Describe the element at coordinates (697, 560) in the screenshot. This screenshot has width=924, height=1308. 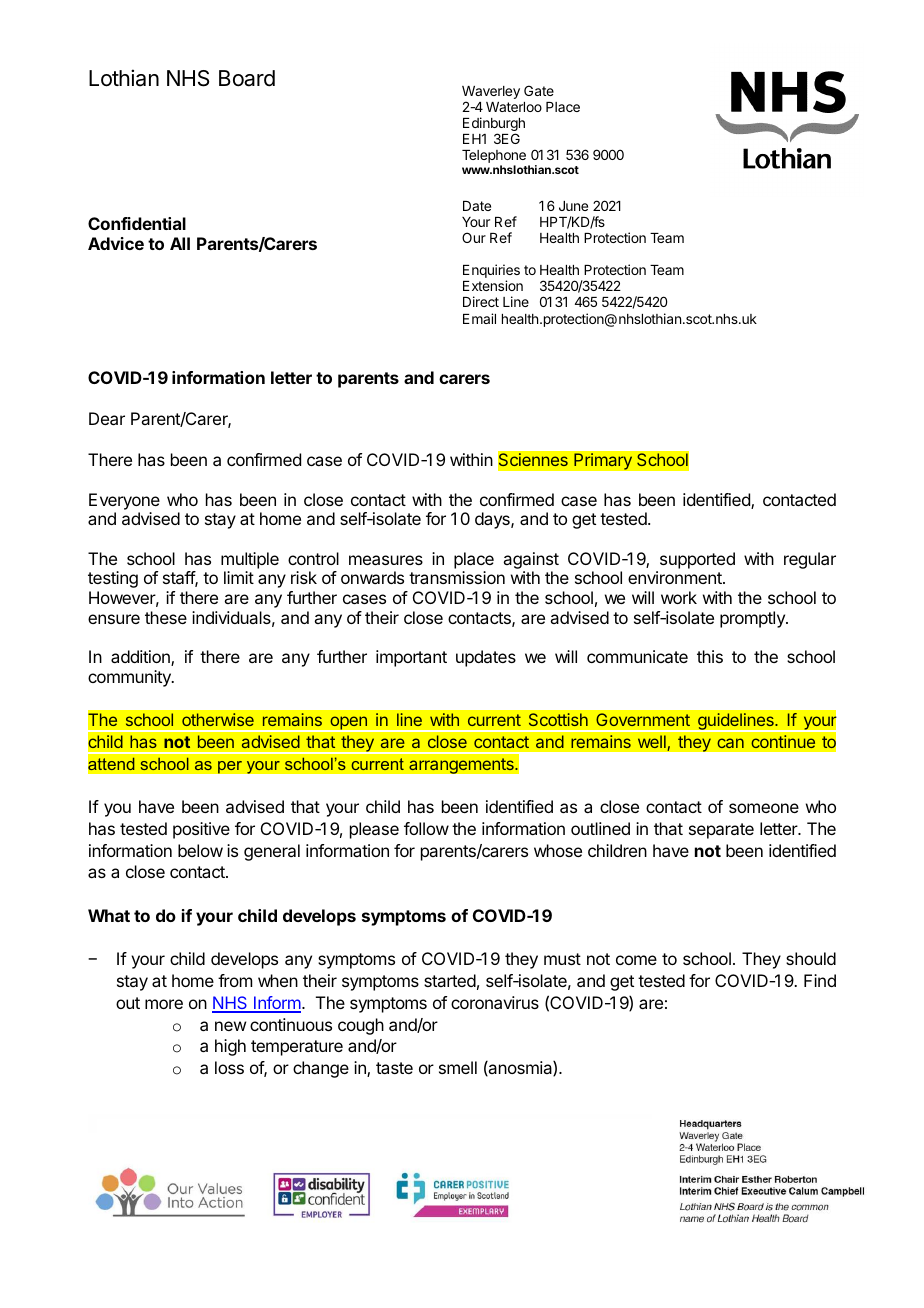
I see `supported` at that location.
